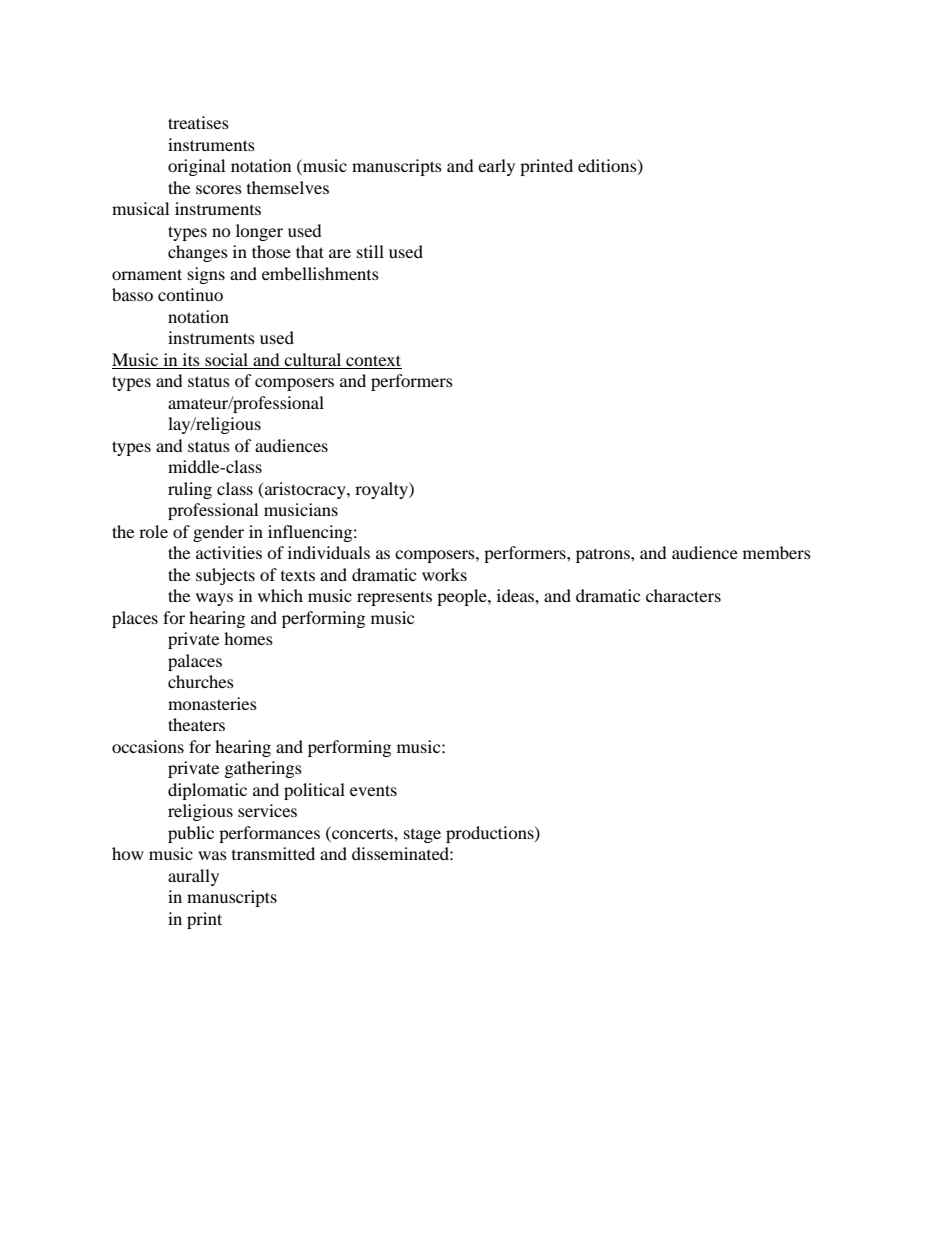  What do you see at coordinates (214, 599) in the screenshot?
I see `ways` at bounding box center [214, 599].
